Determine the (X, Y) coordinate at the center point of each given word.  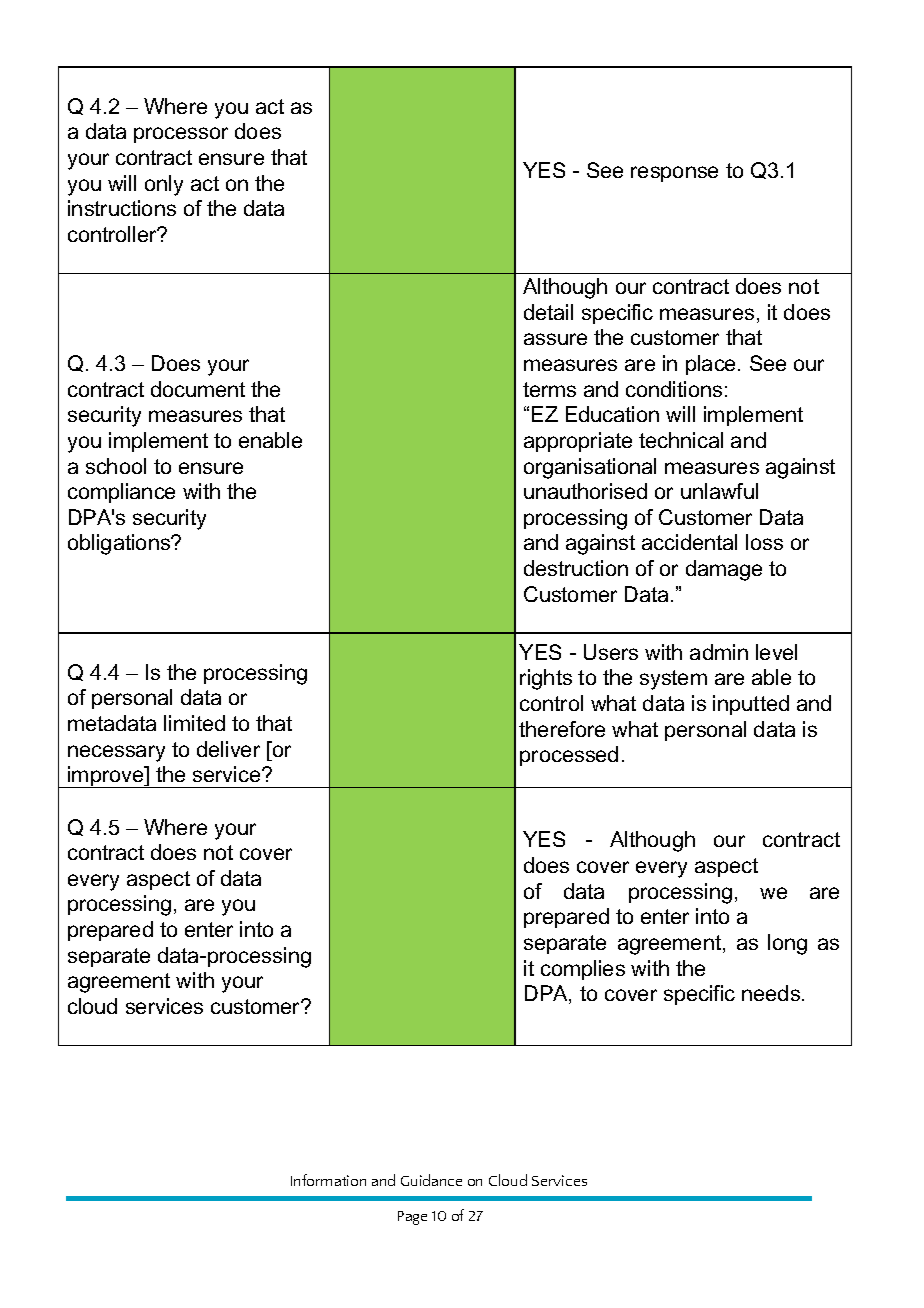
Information (328, 1180)
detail (548, 312)
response (674, 174)
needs (772, 993)
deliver (228, 749)
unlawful (719, 491)
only (164, 185)
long (787, 944)
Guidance (431, 1180)
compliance (121, 493)
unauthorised (585, 491)
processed (569, 756)
